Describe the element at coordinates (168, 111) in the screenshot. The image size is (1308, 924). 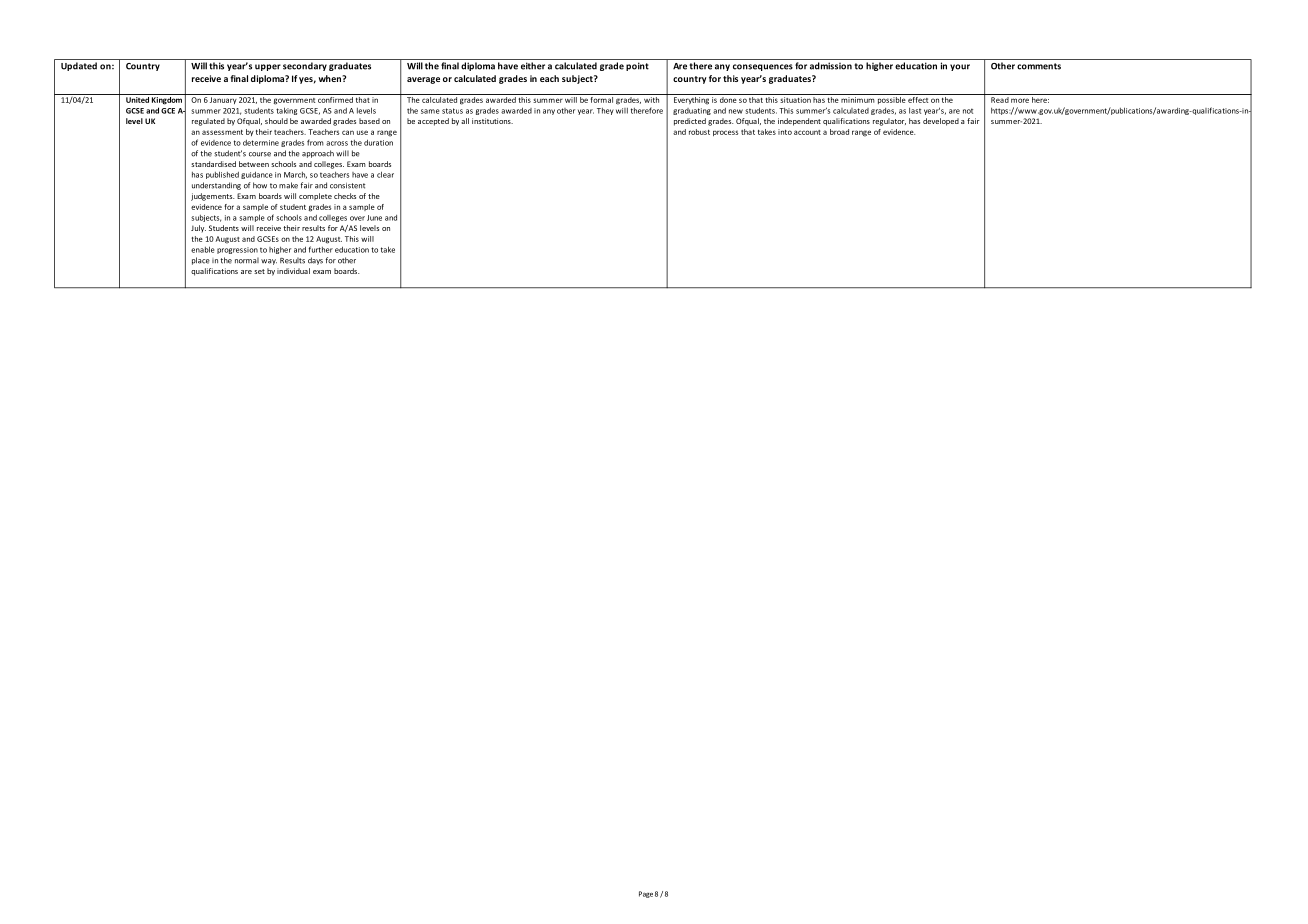
I see `GCE` at that location.
